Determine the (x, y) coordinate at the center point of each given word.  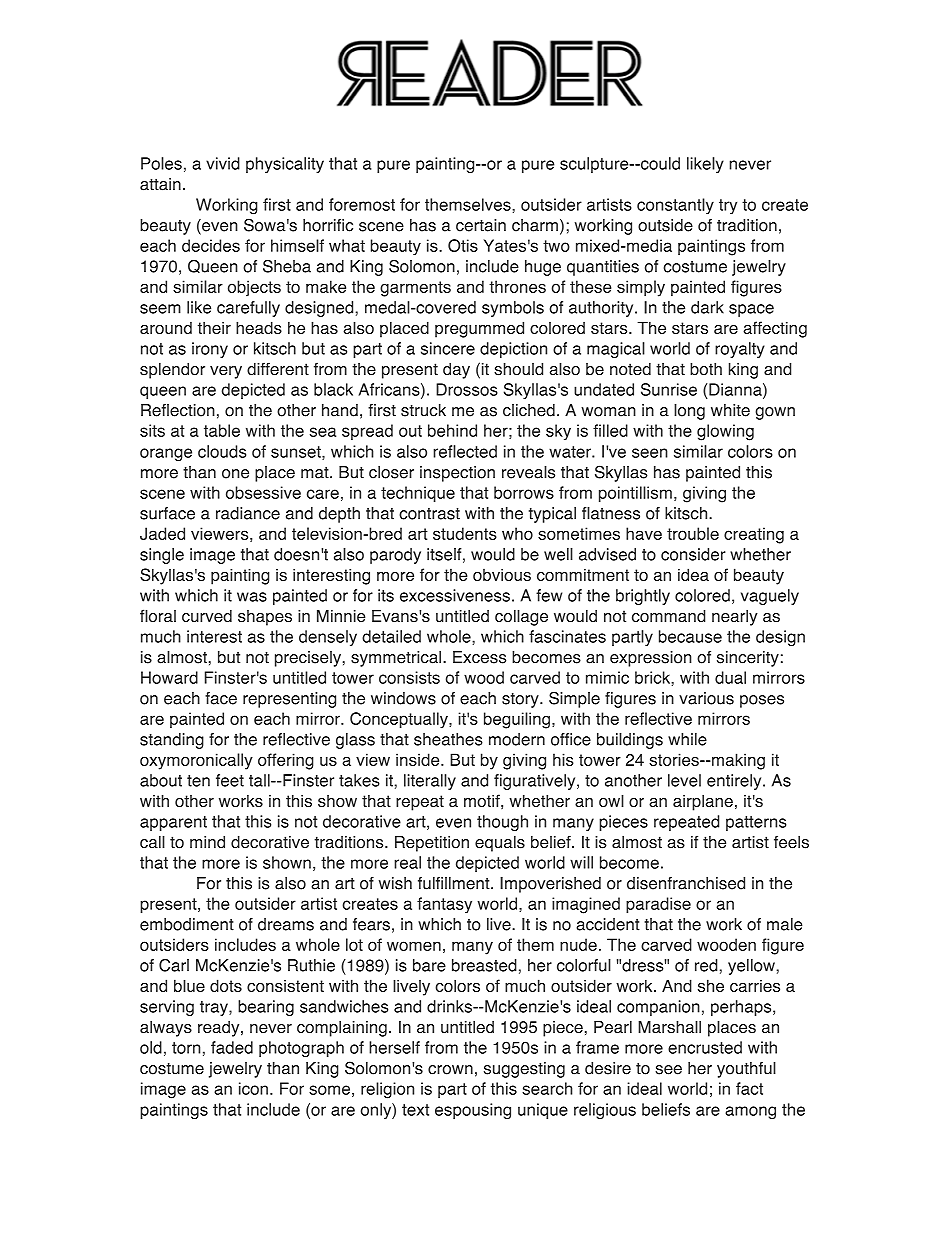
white (730, 410)
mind (207, 842)
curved (207, 616)
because (690, 636)
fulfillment (455, 883)
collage (521, 617)
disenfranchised (686, 883)
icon (253, 1088)
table (222, 430)
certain (481, 225)
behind (452, 430)
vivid (223, 163)
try (728, 206)
